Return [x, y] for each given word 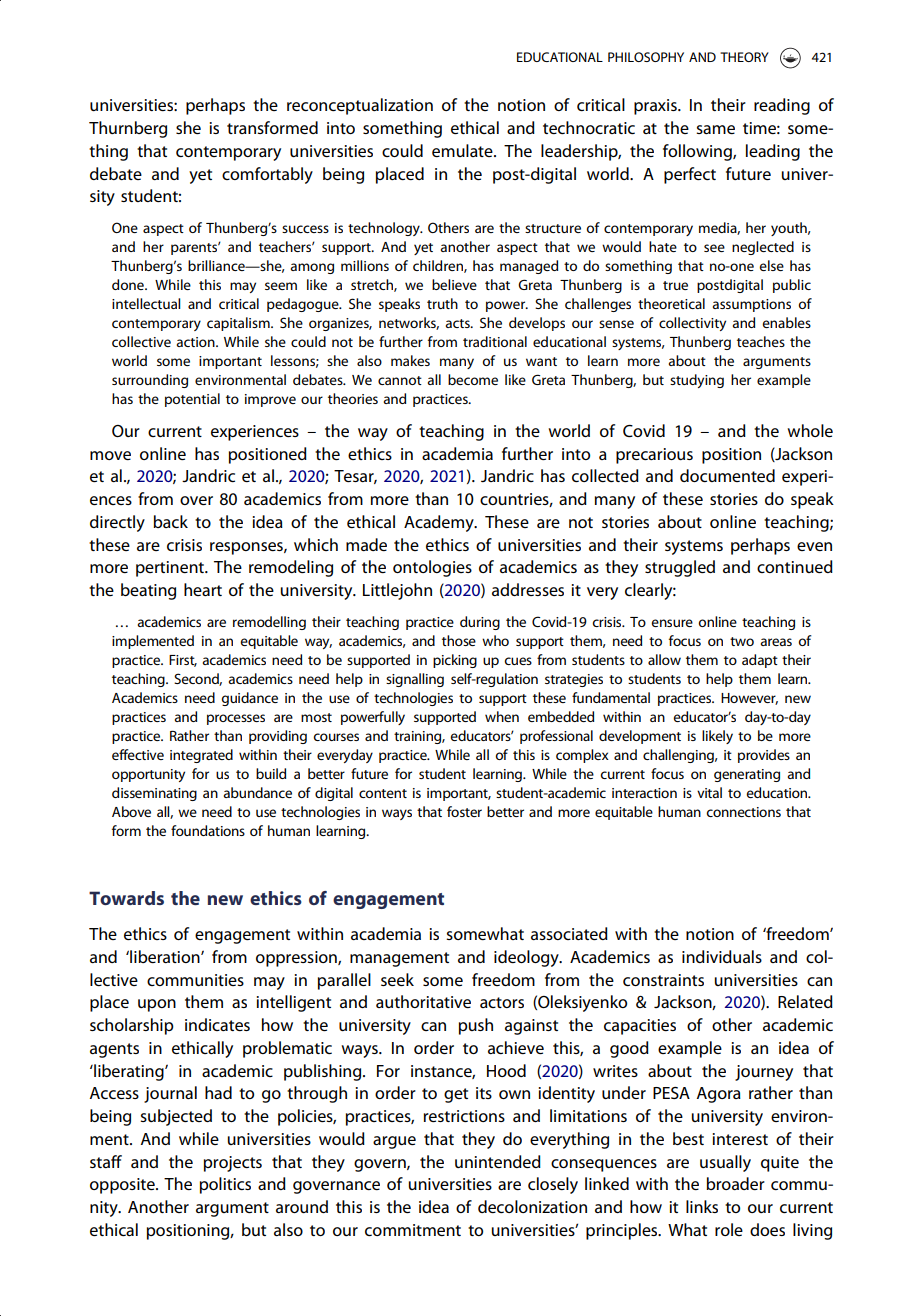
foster [464, 811]
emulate [463, 150]
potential [192, 400]
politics [225, 1185]
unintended [498, 1161]
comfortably [267, 175]
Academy [440, 523]
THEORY [744, 57]
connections [743, 812]
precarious [654, 456]
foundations [208, 830]
